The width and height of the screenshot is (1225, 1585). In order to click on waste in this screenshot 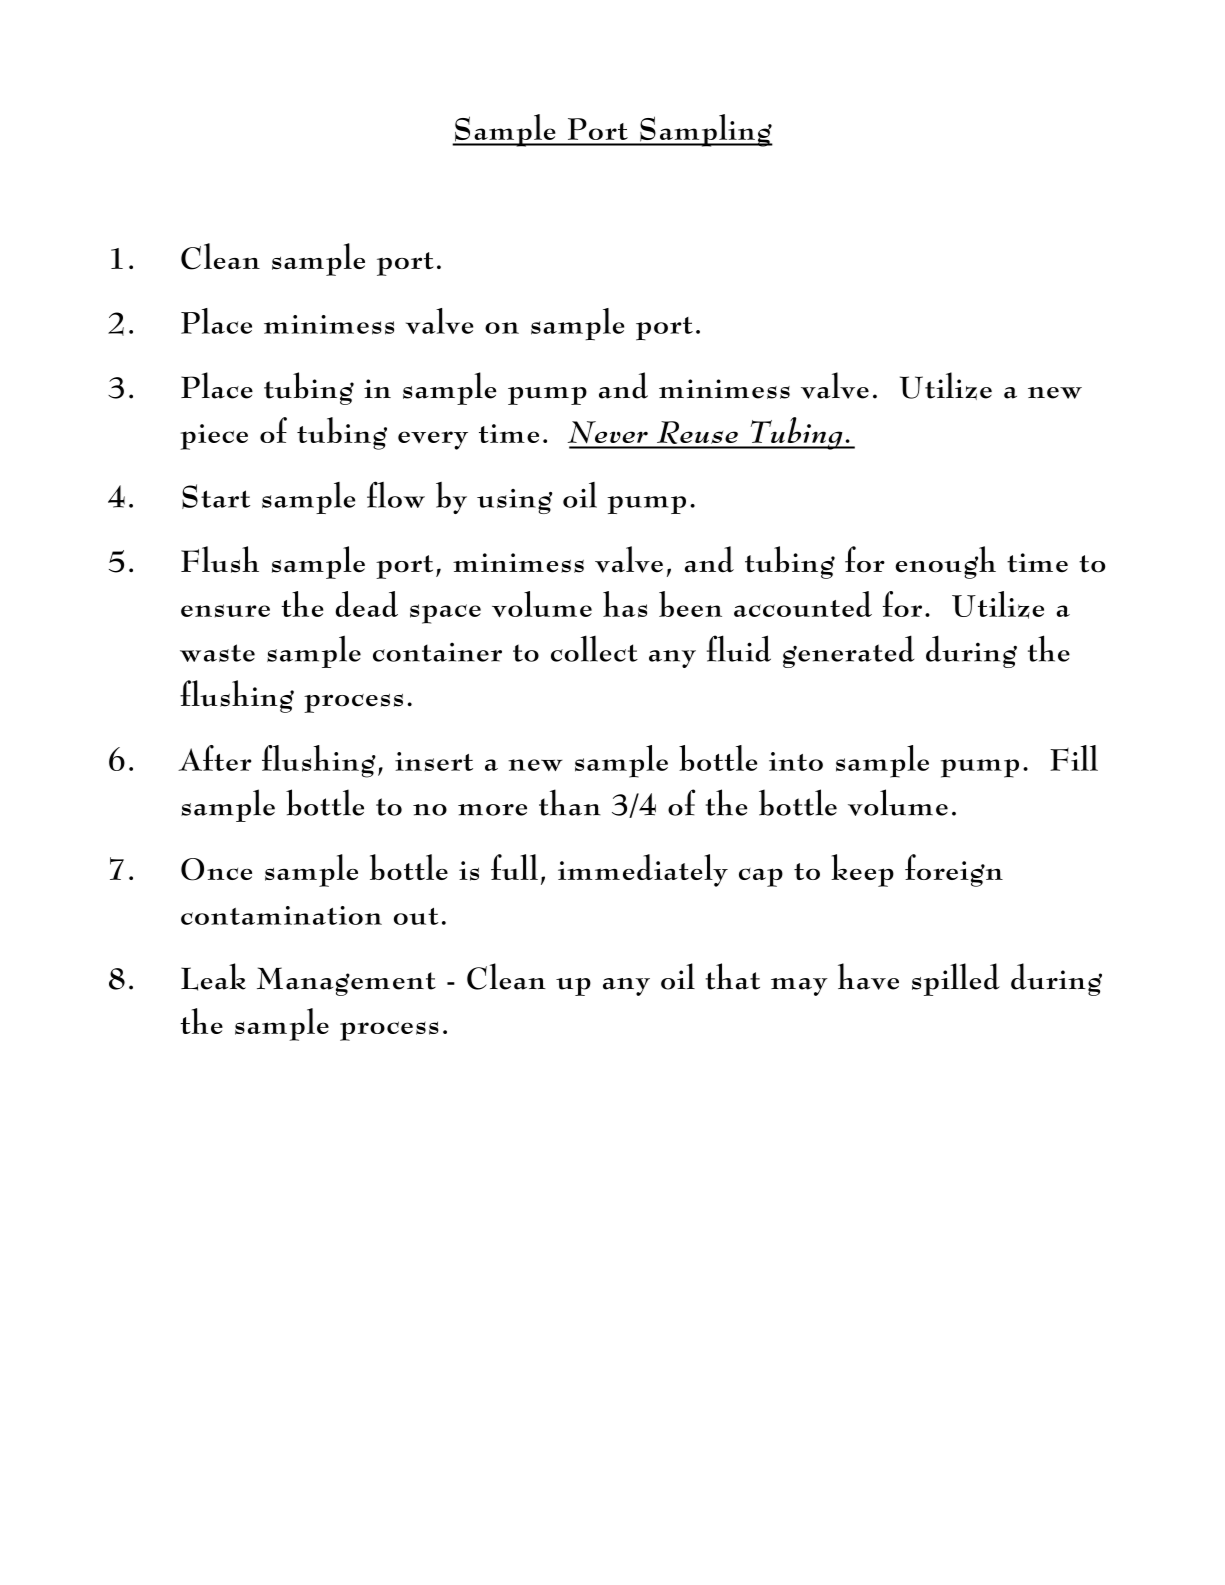, I will do `click(217, 653)`.
